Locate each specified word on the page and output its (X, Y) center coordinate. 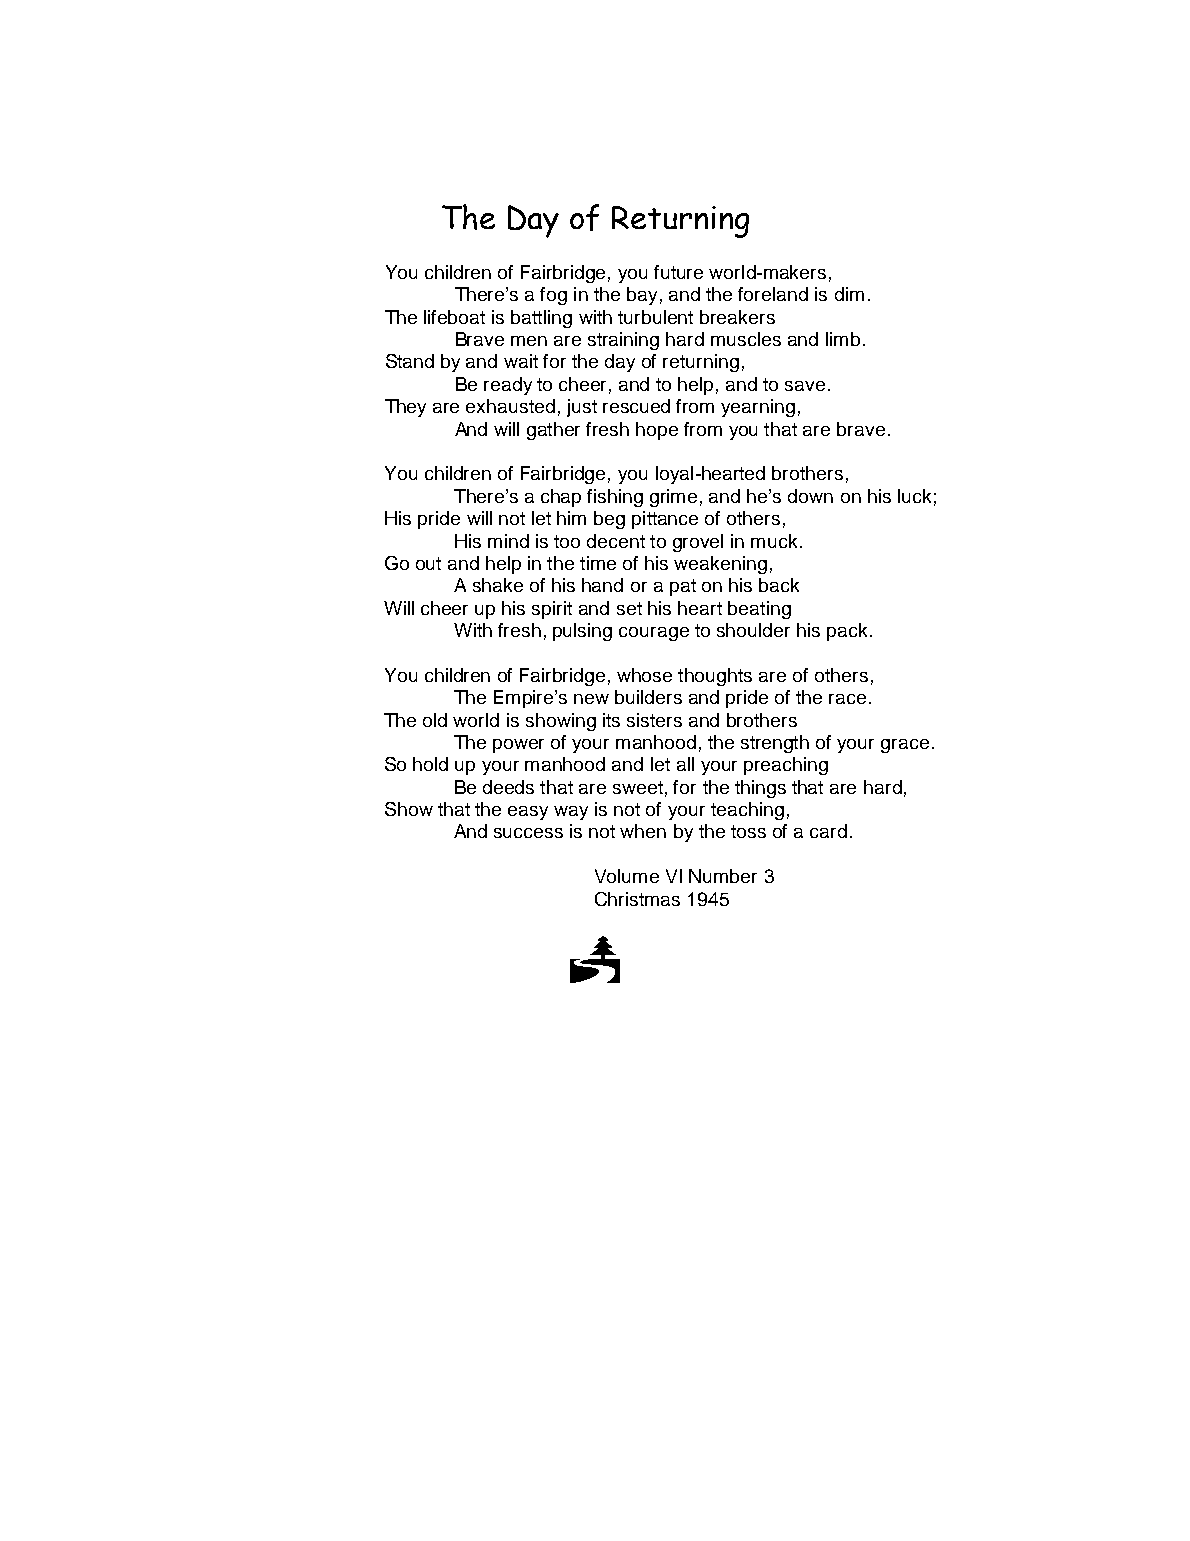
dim (849, 294)
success (528, 833)
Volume (627, 876)
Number (723, 876)
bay (642, 296)
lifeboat (454, 317)
